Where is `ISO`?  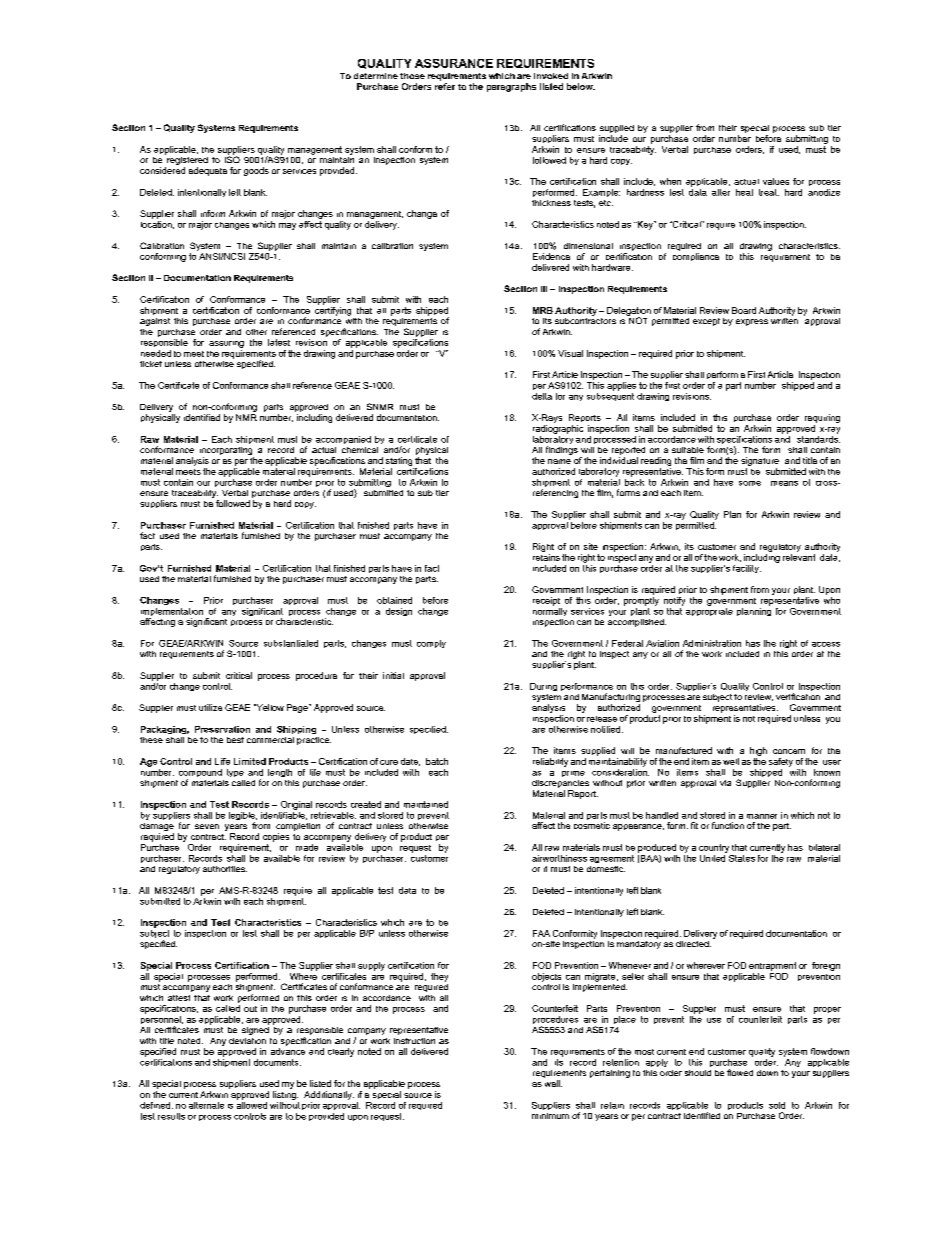
ISO is located at coordinates (232, 158).
